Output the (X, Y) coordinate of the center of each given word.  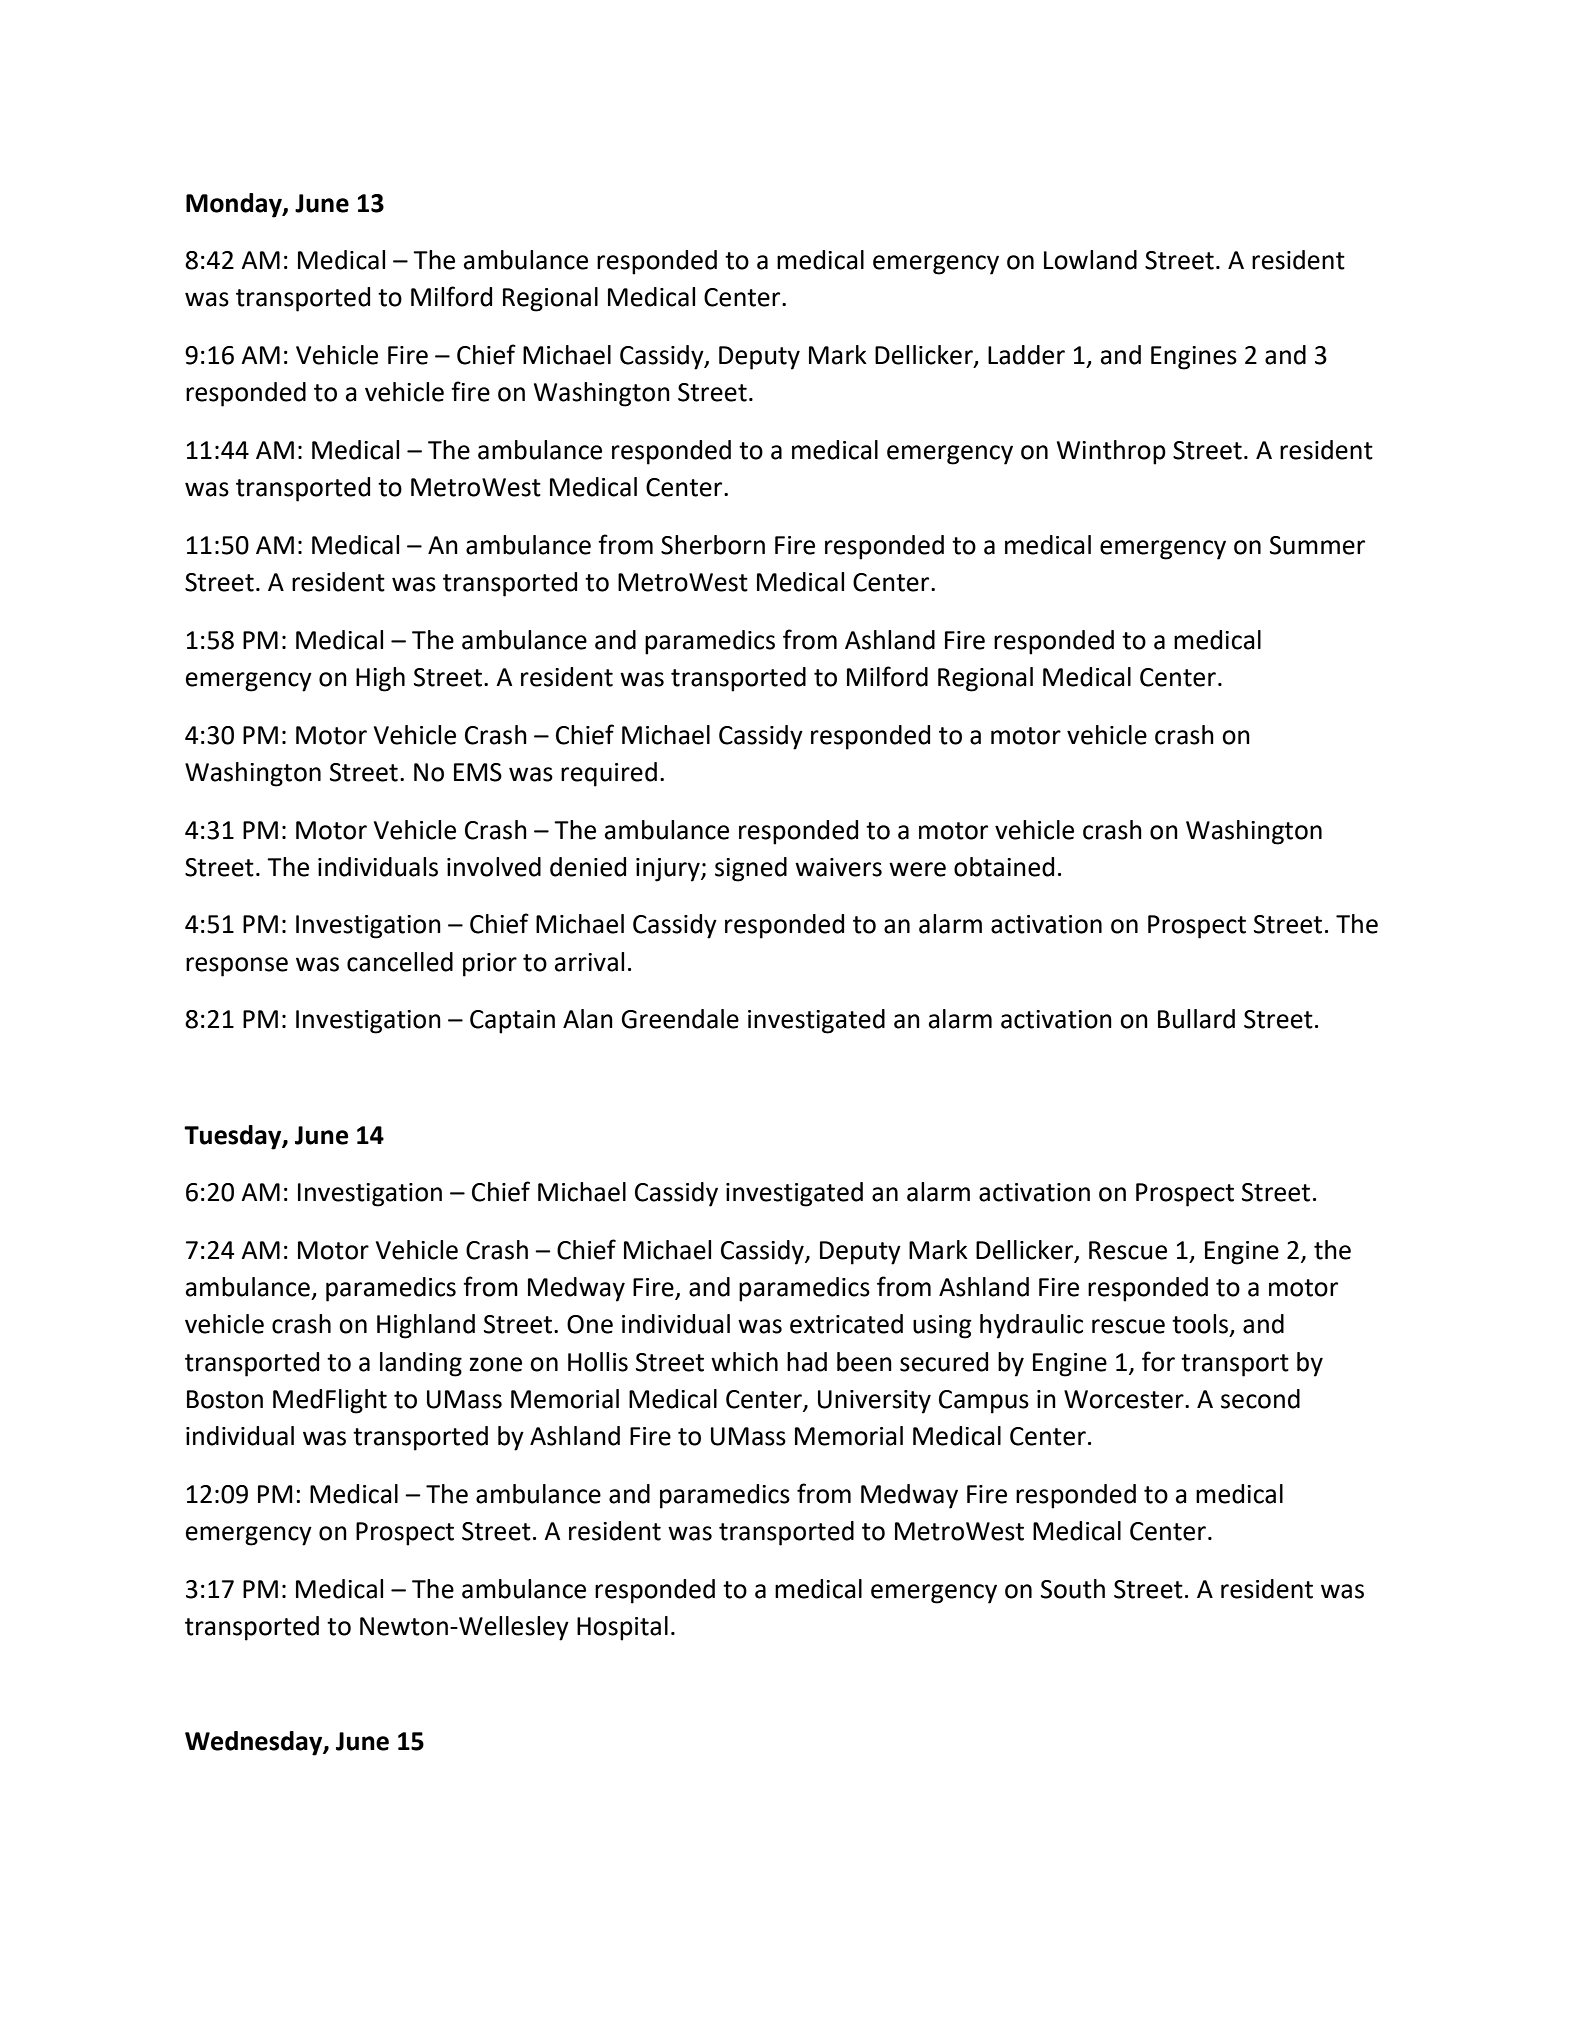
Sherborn (713, 545)
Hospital (622, 1628)
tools (1201, 1325)
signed (751, 869)
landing (421, 1364)
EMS (478, 772)
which (744, 1362)
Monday (235, 205)
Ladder (1026, 355)
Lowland (1090, 260)
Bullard (1196, 1019)
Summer (1317, 545)
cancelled (400, 962)
